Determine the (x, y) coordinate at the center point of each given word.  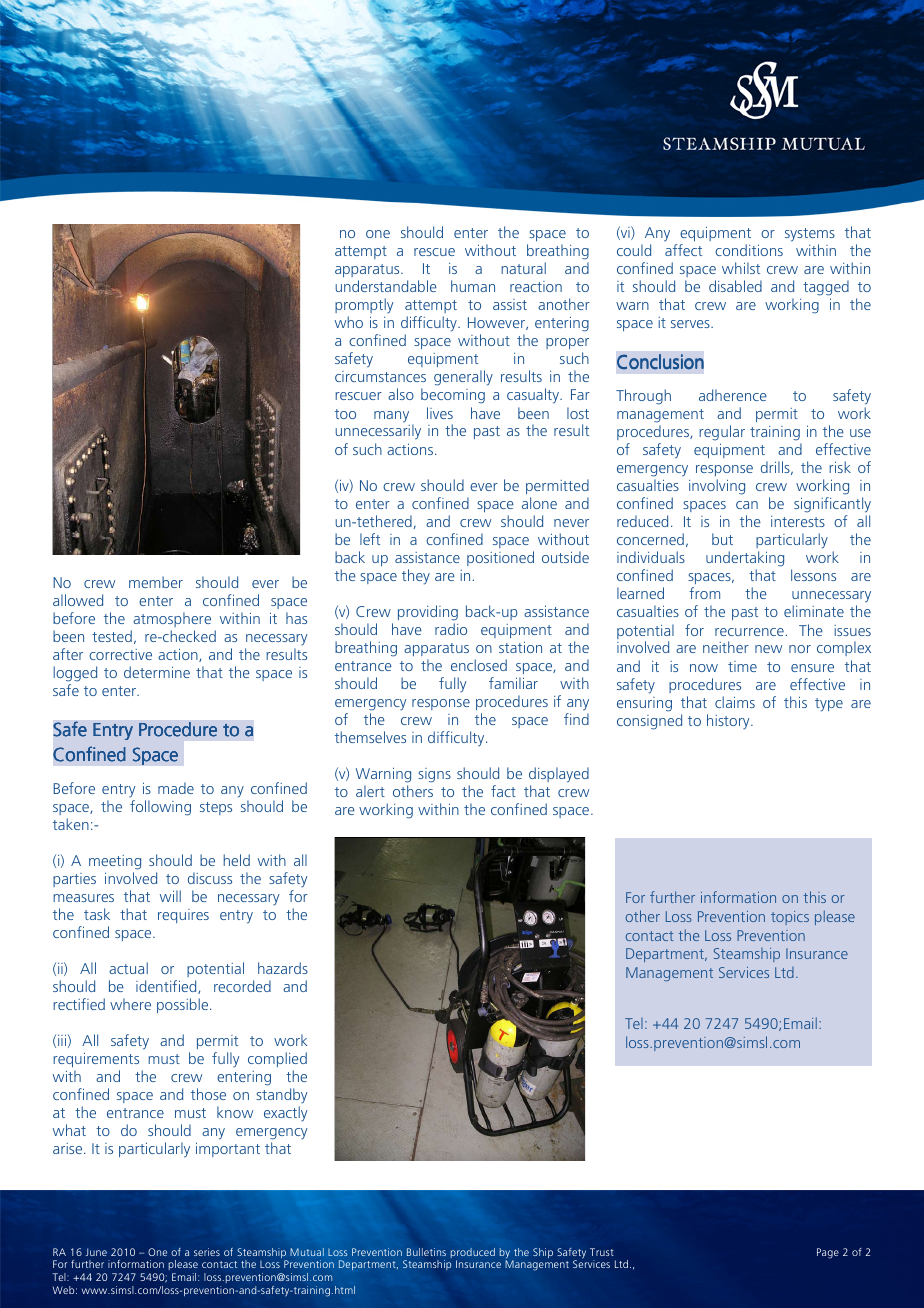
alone (539, 503)
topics (790, 918)
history (729, 721)
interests (798, 521)
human (473, 286)
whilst (741, 268)
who (349, 322)
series (207, 1252)
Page (828, 1253)
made (176, 788)
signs (434, 775)
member (156, 582)
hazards (283, 968)
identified (167, 987)
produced (473, 1254)
